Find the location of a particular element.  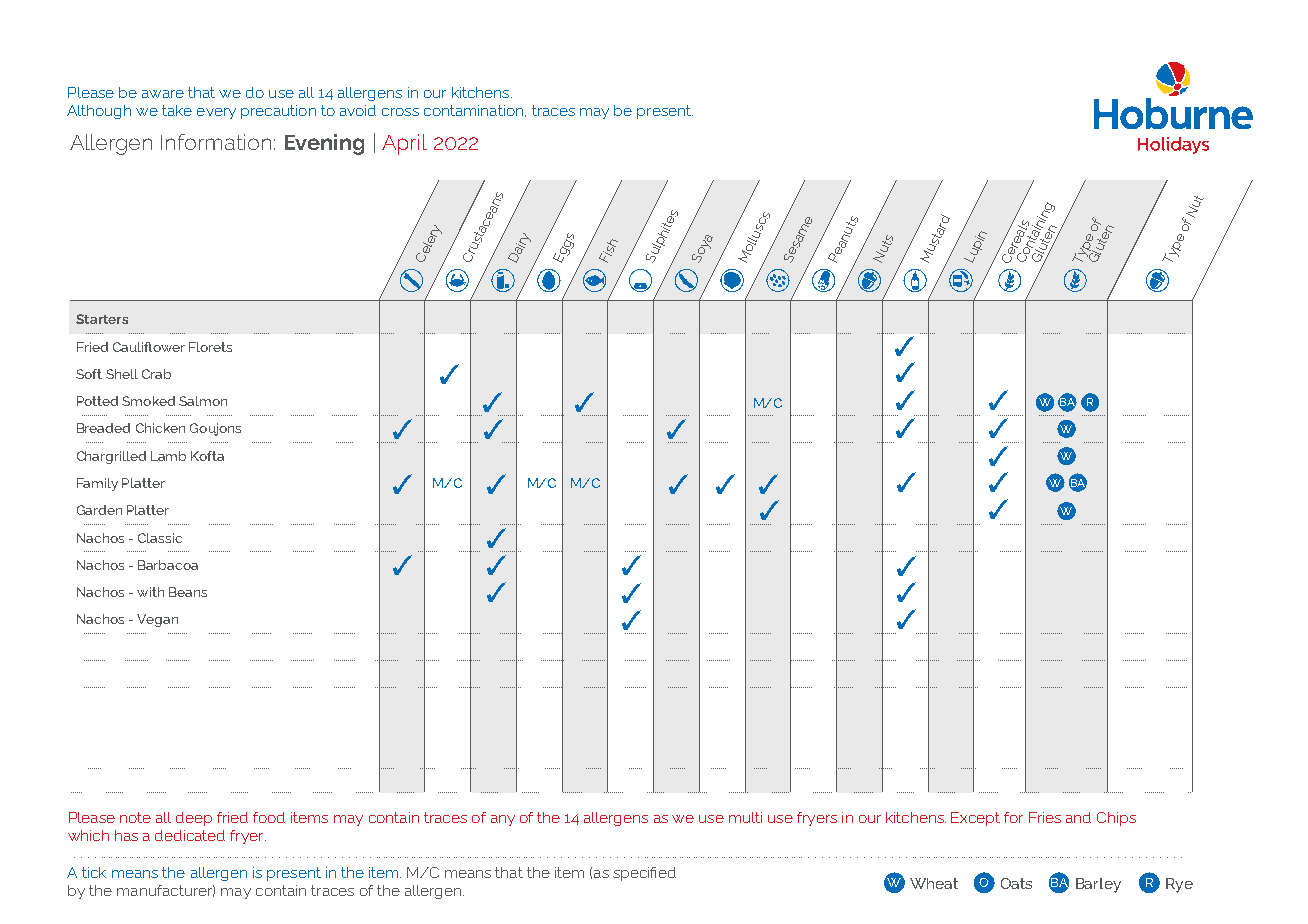

every is located at coordinates (216, 113).
